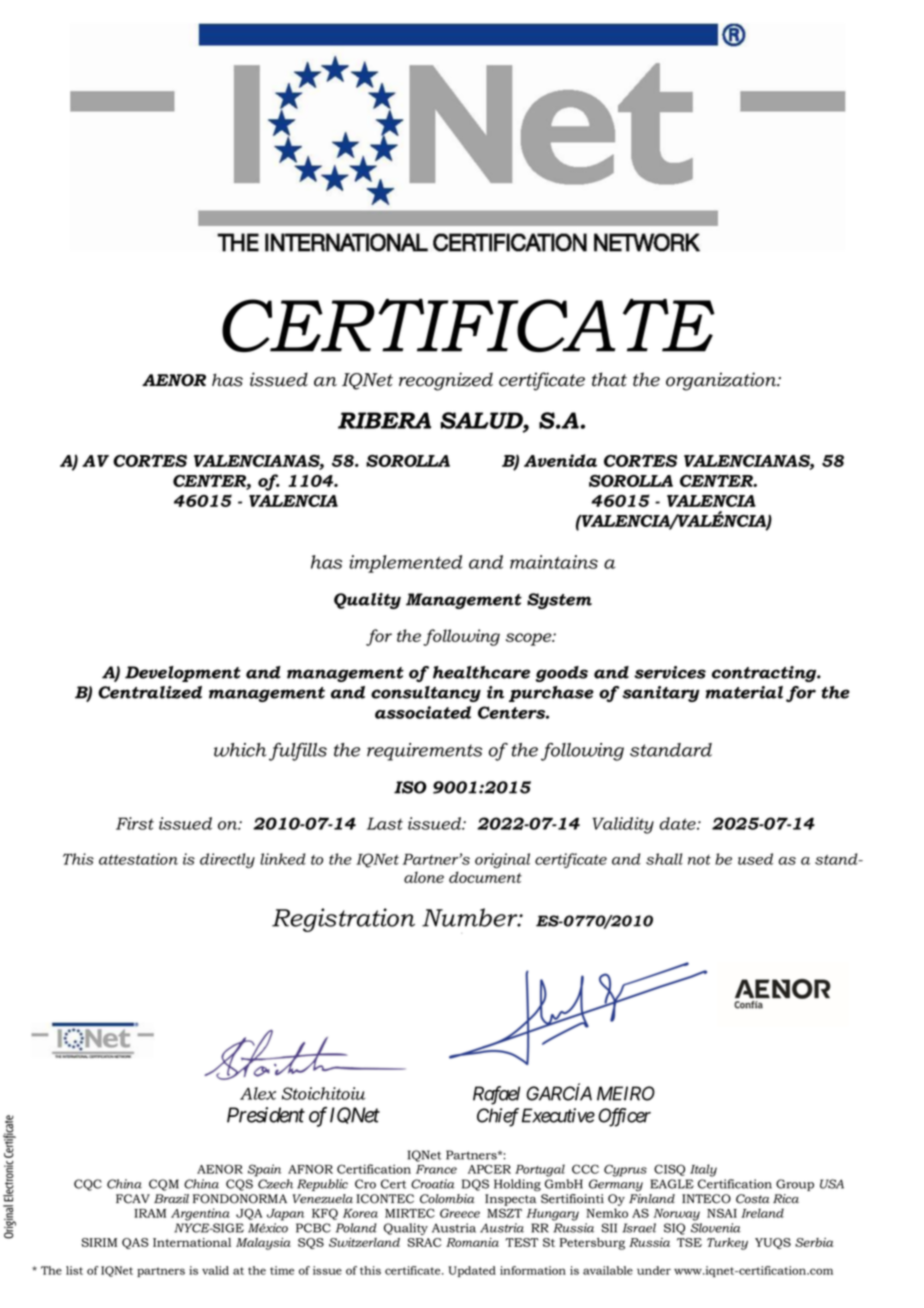 The height and width of the page is (1308, 924). I want to click on organization, so click(722, 381).
